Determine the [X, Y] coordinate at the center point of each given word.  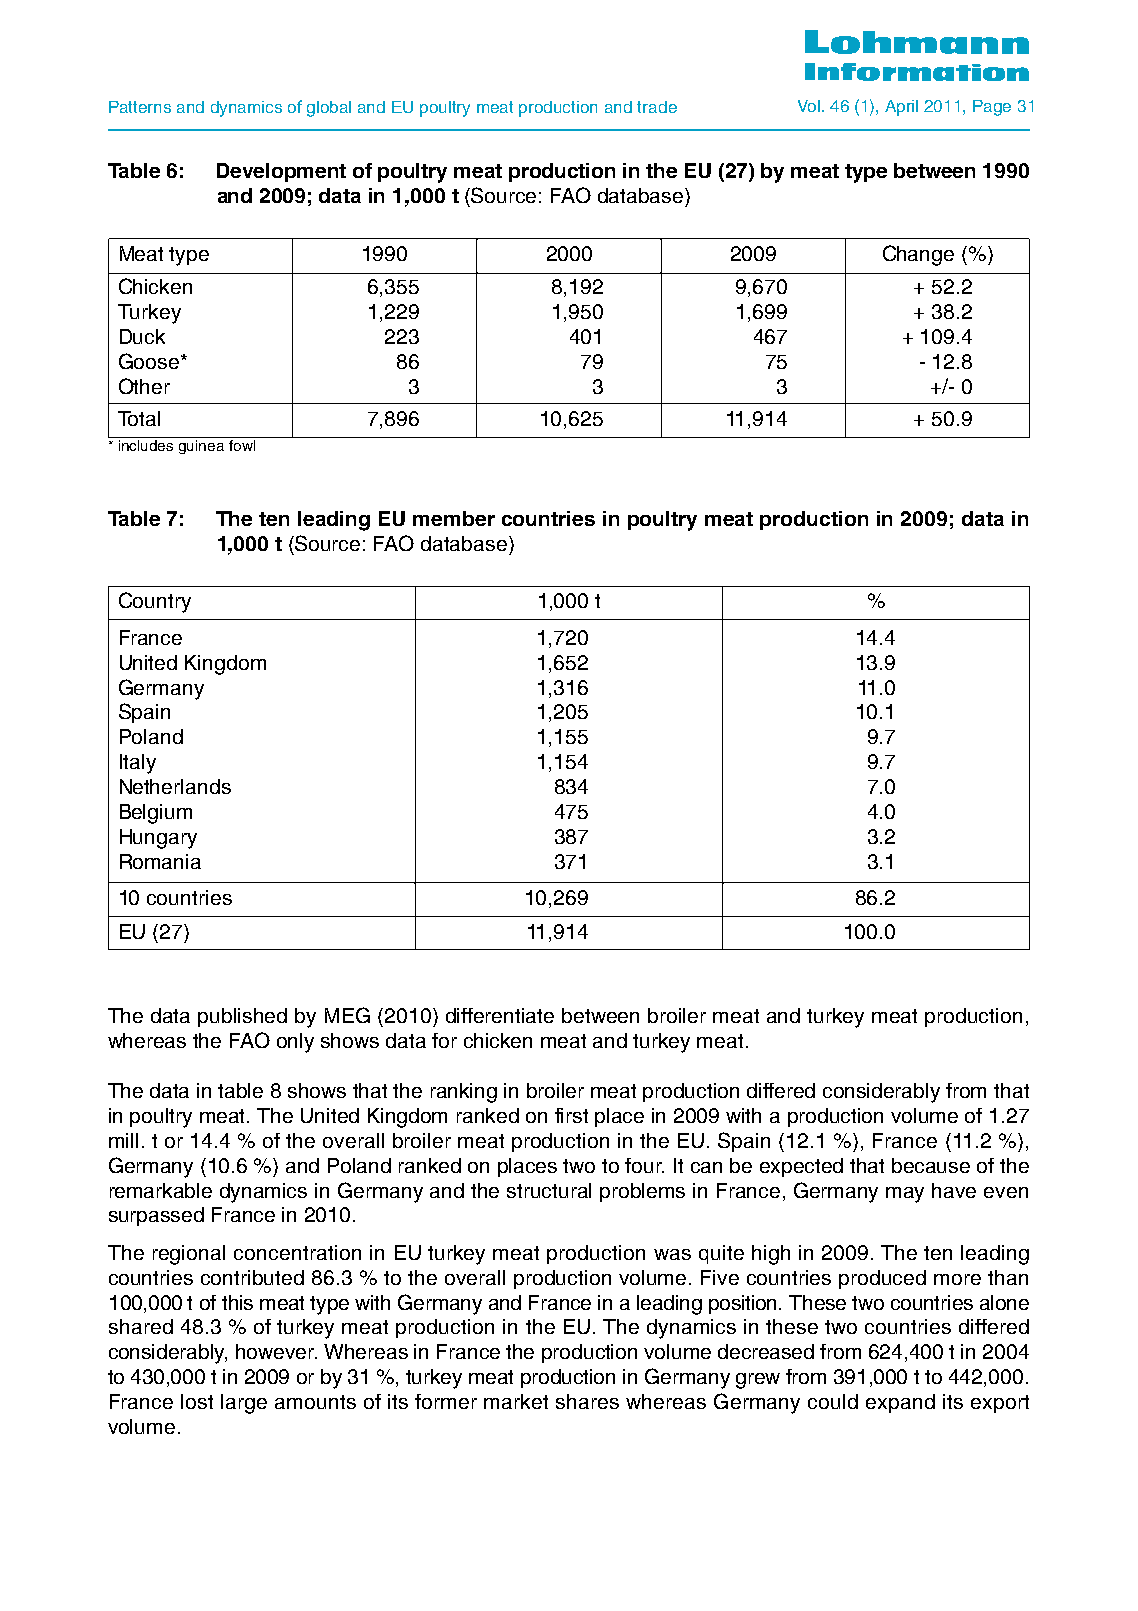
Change [918, 255]
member [454, 518]
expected [801, 1167]
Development [281, 172]
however [276, 1351]
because [931, 1165]
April [901, 108]
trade [657, 107]
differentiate [500, 1015]
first [571, 1115]
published [242, 1017]
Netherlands [175, 786]
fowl [242, 445]
